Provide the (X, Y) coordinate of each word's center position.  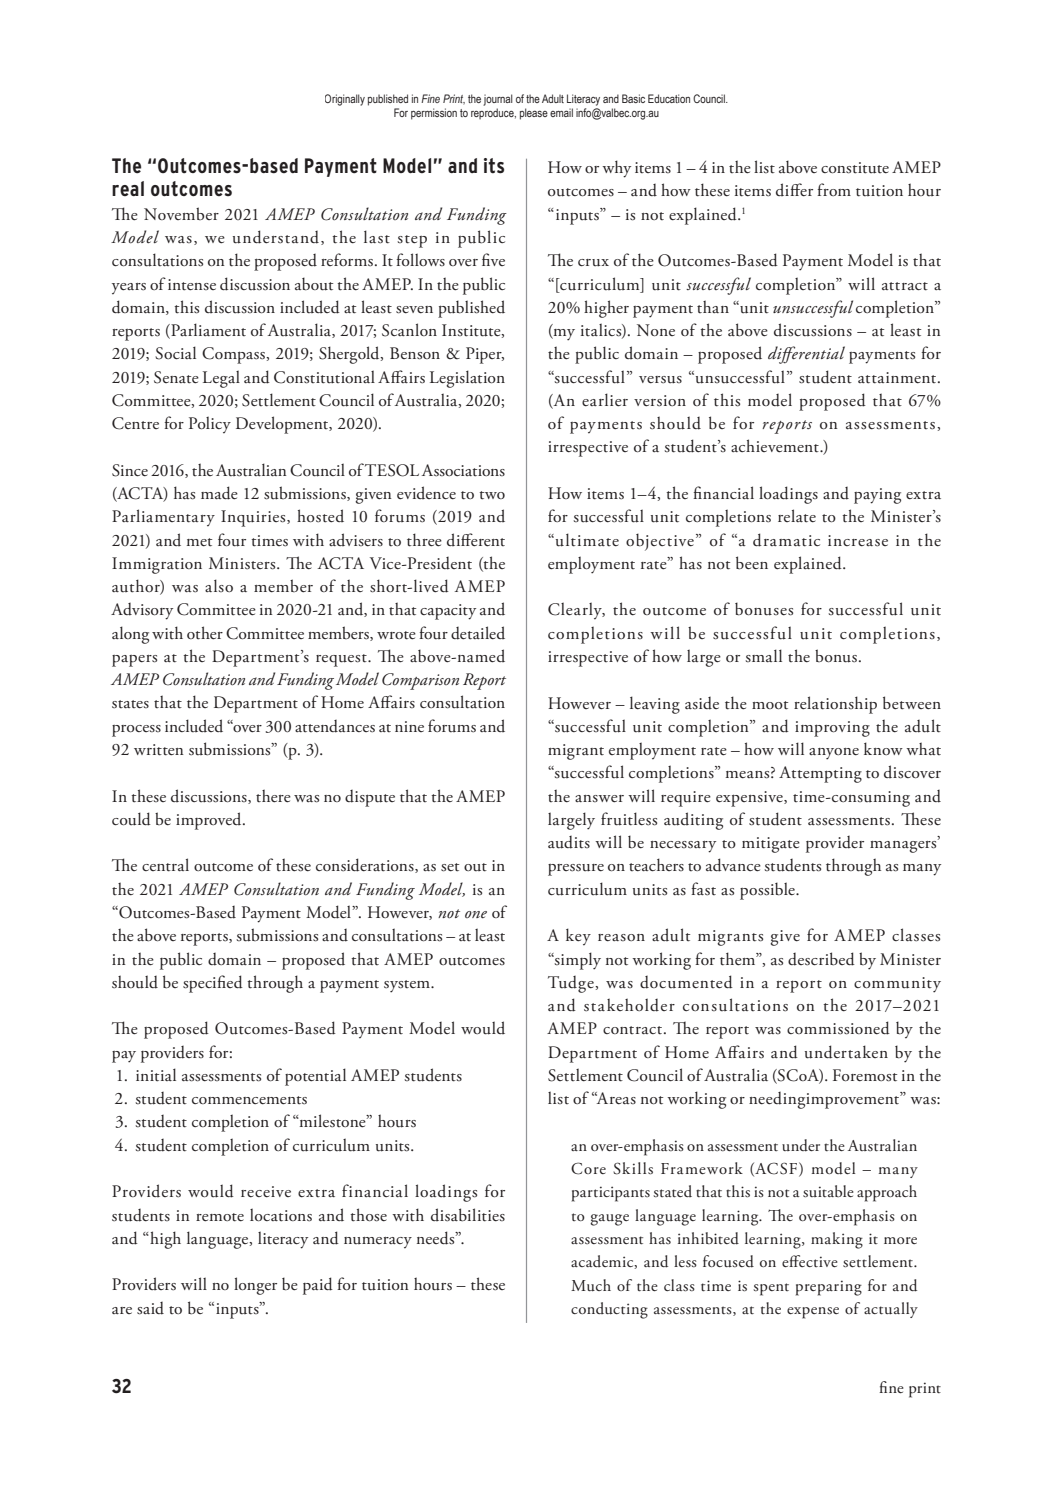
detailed (478, 633)
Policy (210, 425)
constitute (855, 168)
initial (156, 1075)
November (181, 213)
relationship (835, 705)
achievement (776, 446)
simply (577, 961)
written (159, 750)
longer (255, 1286)
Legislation (467, 379)
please (534, 114)
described (821, 959)
